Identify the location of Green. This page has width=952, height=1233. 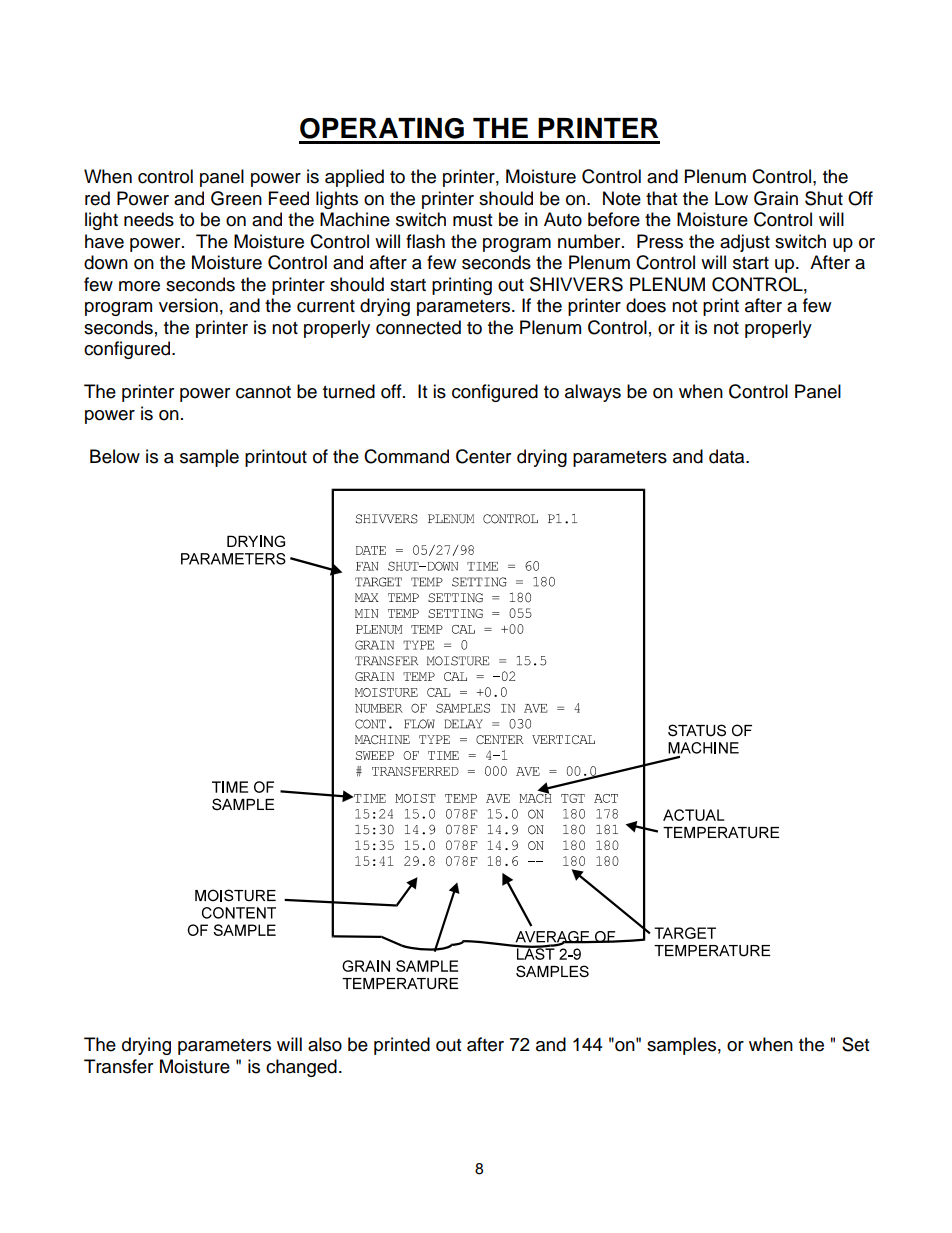
(236, 198).
